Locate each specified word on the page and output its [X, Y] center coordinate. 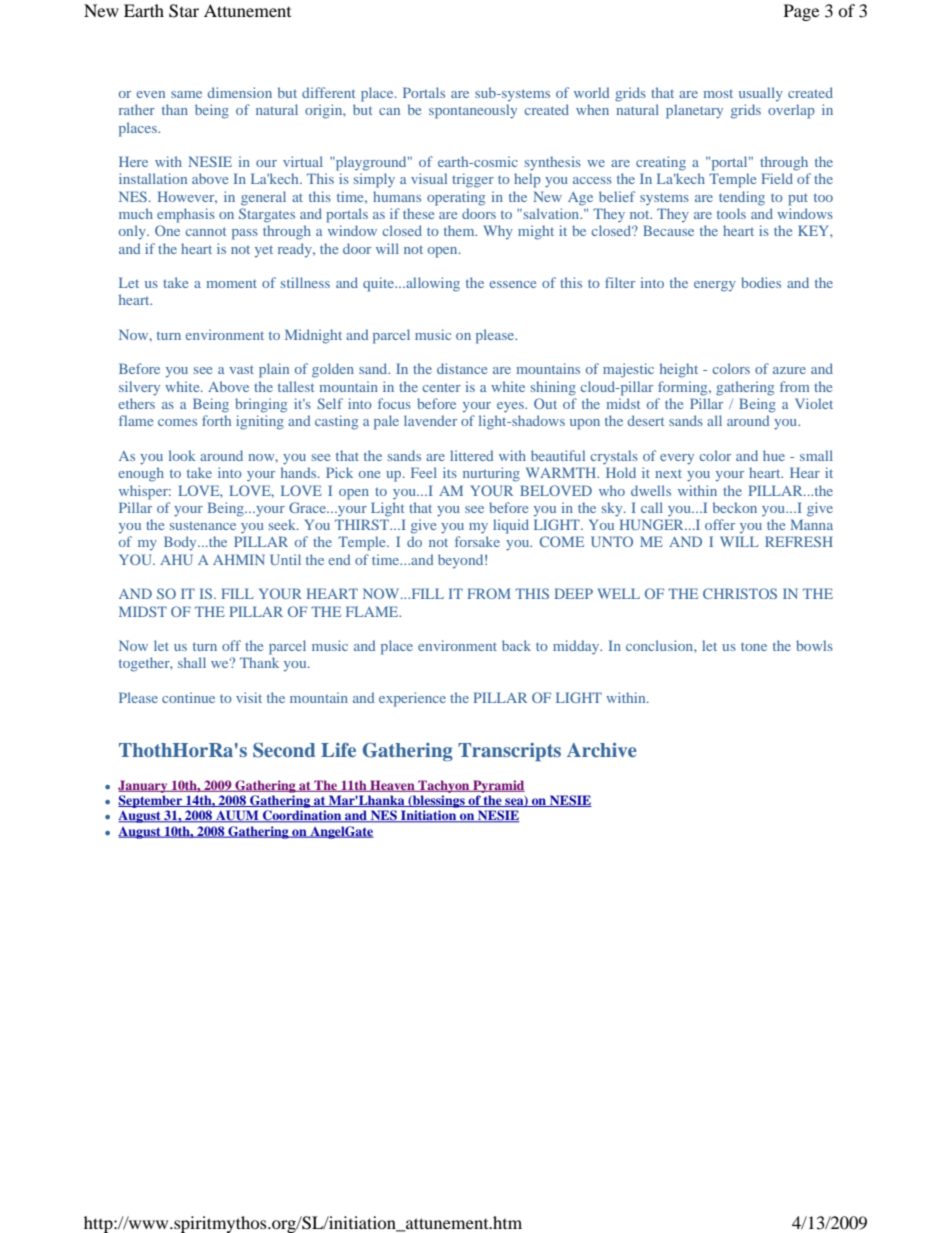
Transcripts [509, 752]
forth [216, 420]
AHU [176, 559]
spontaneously [473, 111]
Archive [602, 750]
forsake [477, 541]
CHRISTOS [740, 593]
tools [731, 213]
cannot [205, 231]
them [460, 230]
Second [284, 750]
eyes [511, 407]
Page [801, 12]
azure [789, 370]
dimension [240, 92]
